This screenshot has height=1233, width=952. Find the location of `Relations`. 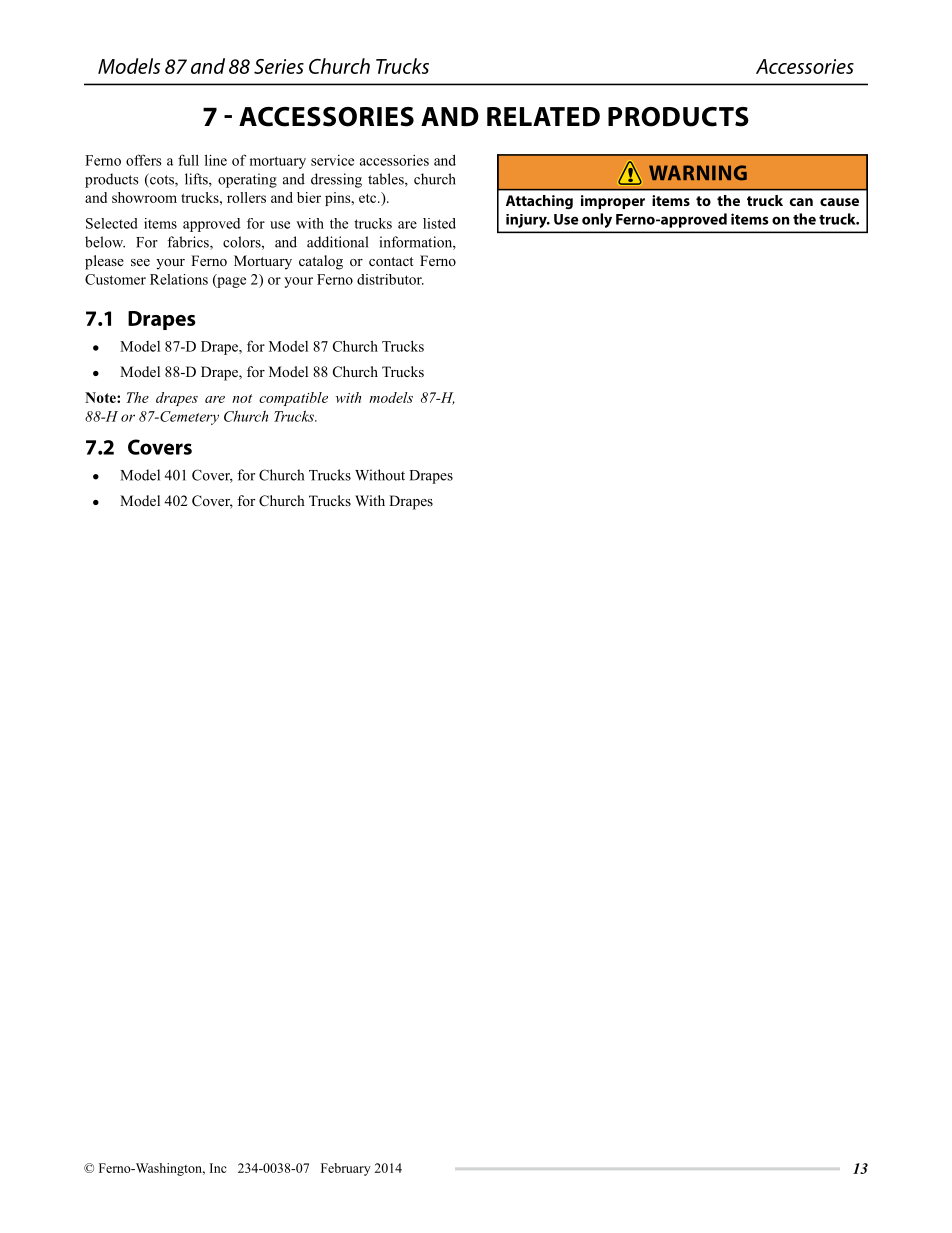

Relations is located at coordinates (179, 279).
